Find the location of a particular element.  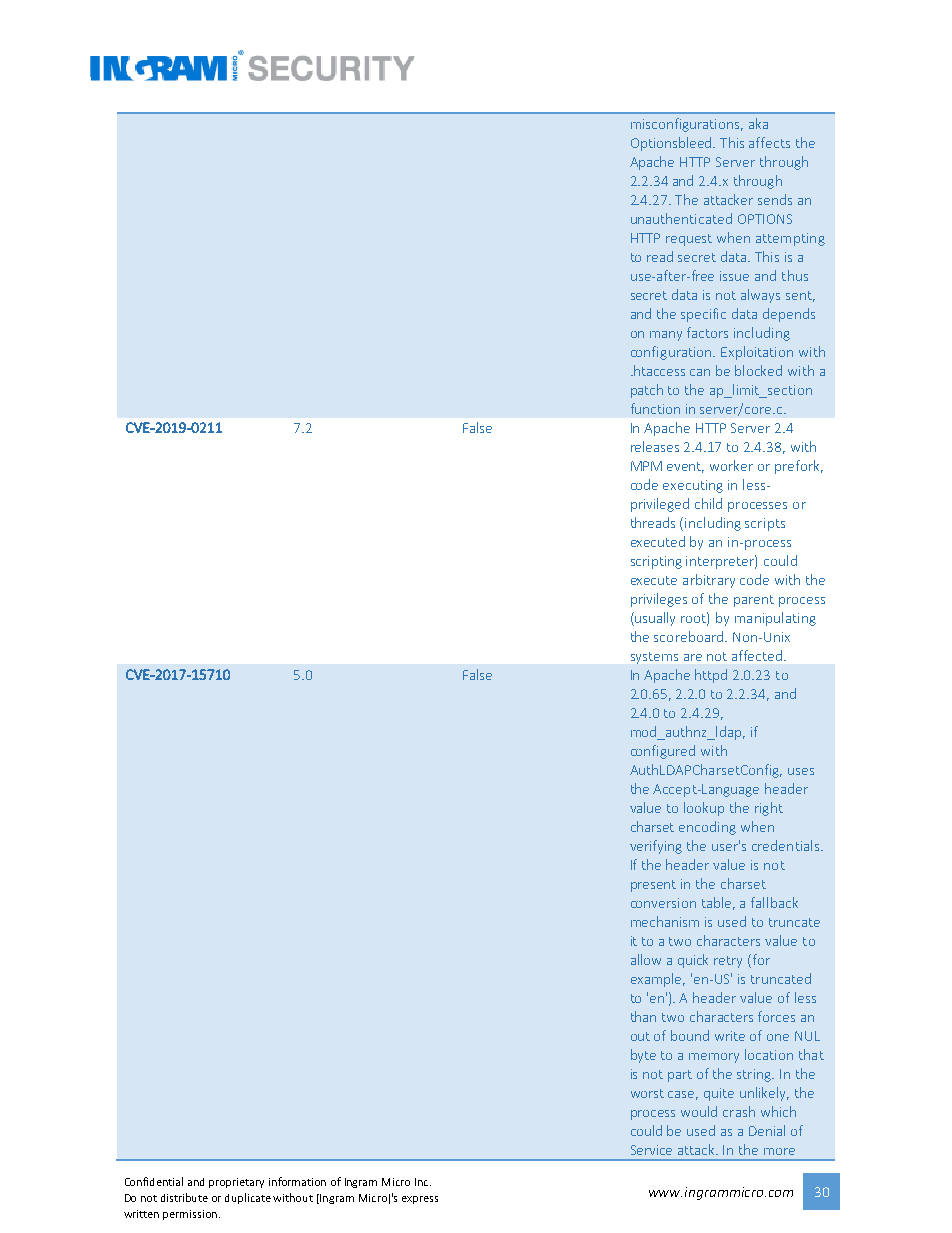

privileges is located at coordinates (659, 600).
